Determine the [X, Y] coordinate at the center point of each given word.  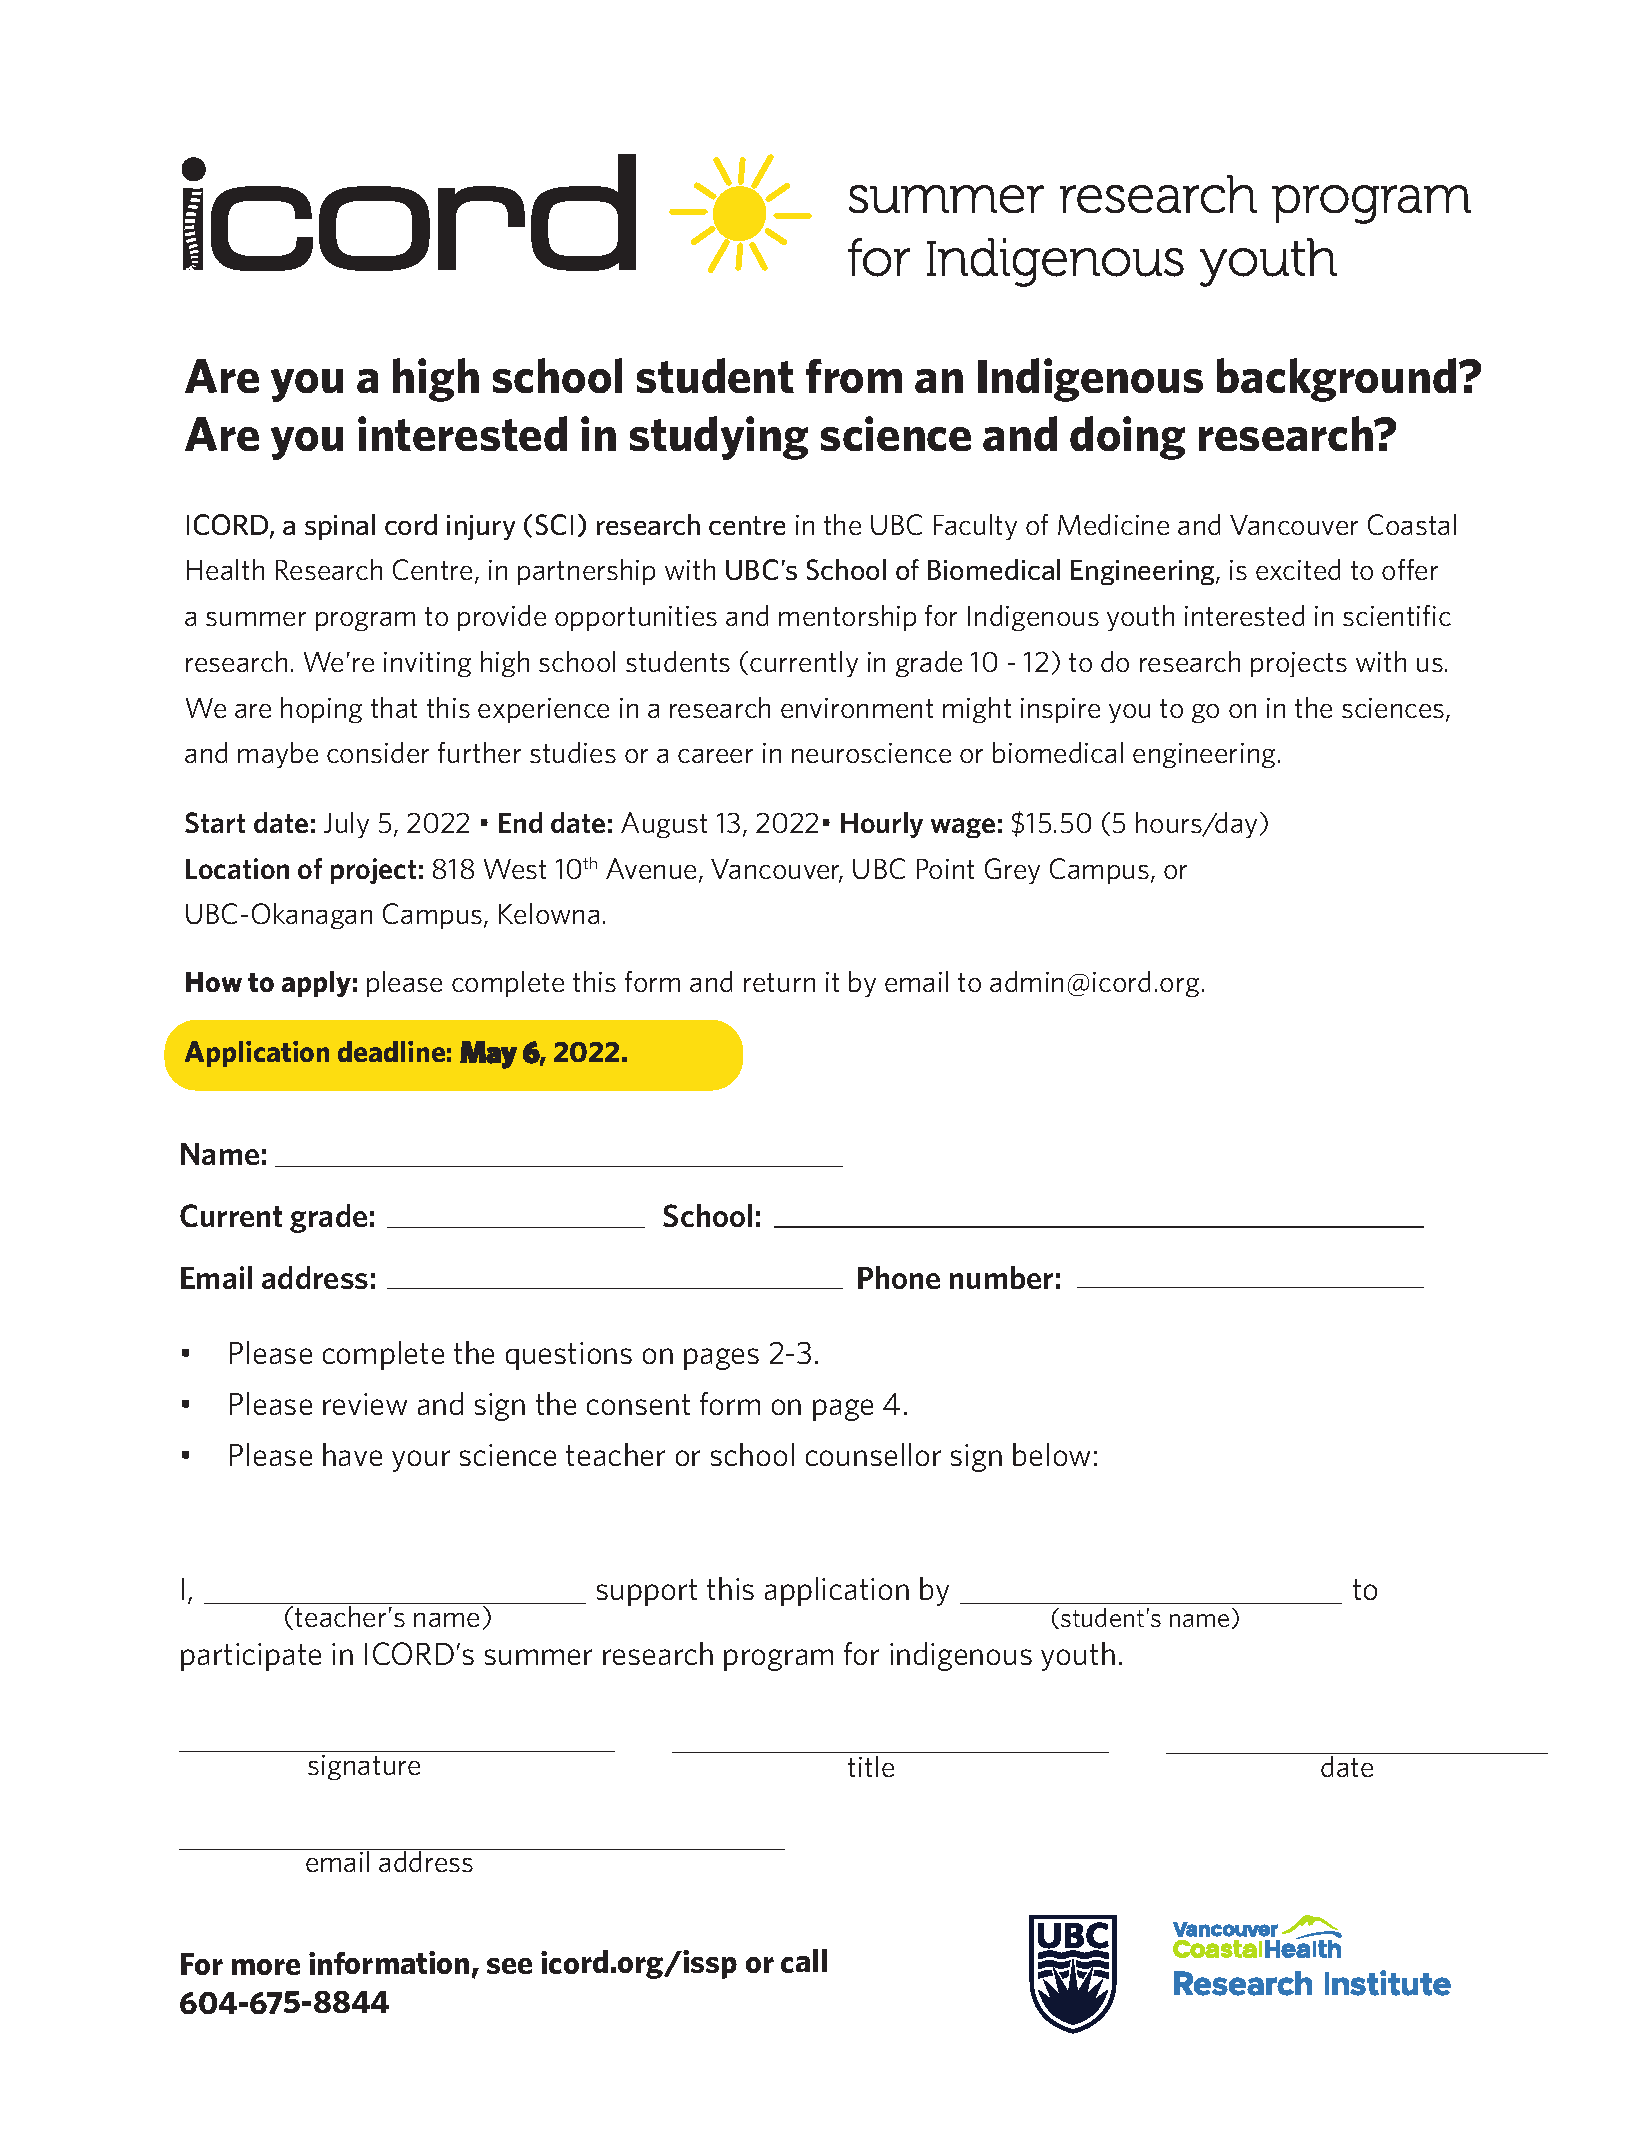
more [266, 1967]
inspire [1060, 710]
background [1336, 380]
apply [316, 984]
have [352, 1454]
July [346, 825]
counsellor [873, 1454]
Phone [899, 1277]
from [854, 376]
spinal [340, 527]
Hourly [882, 825]
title [871, 1766]
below [1051, 1454]
